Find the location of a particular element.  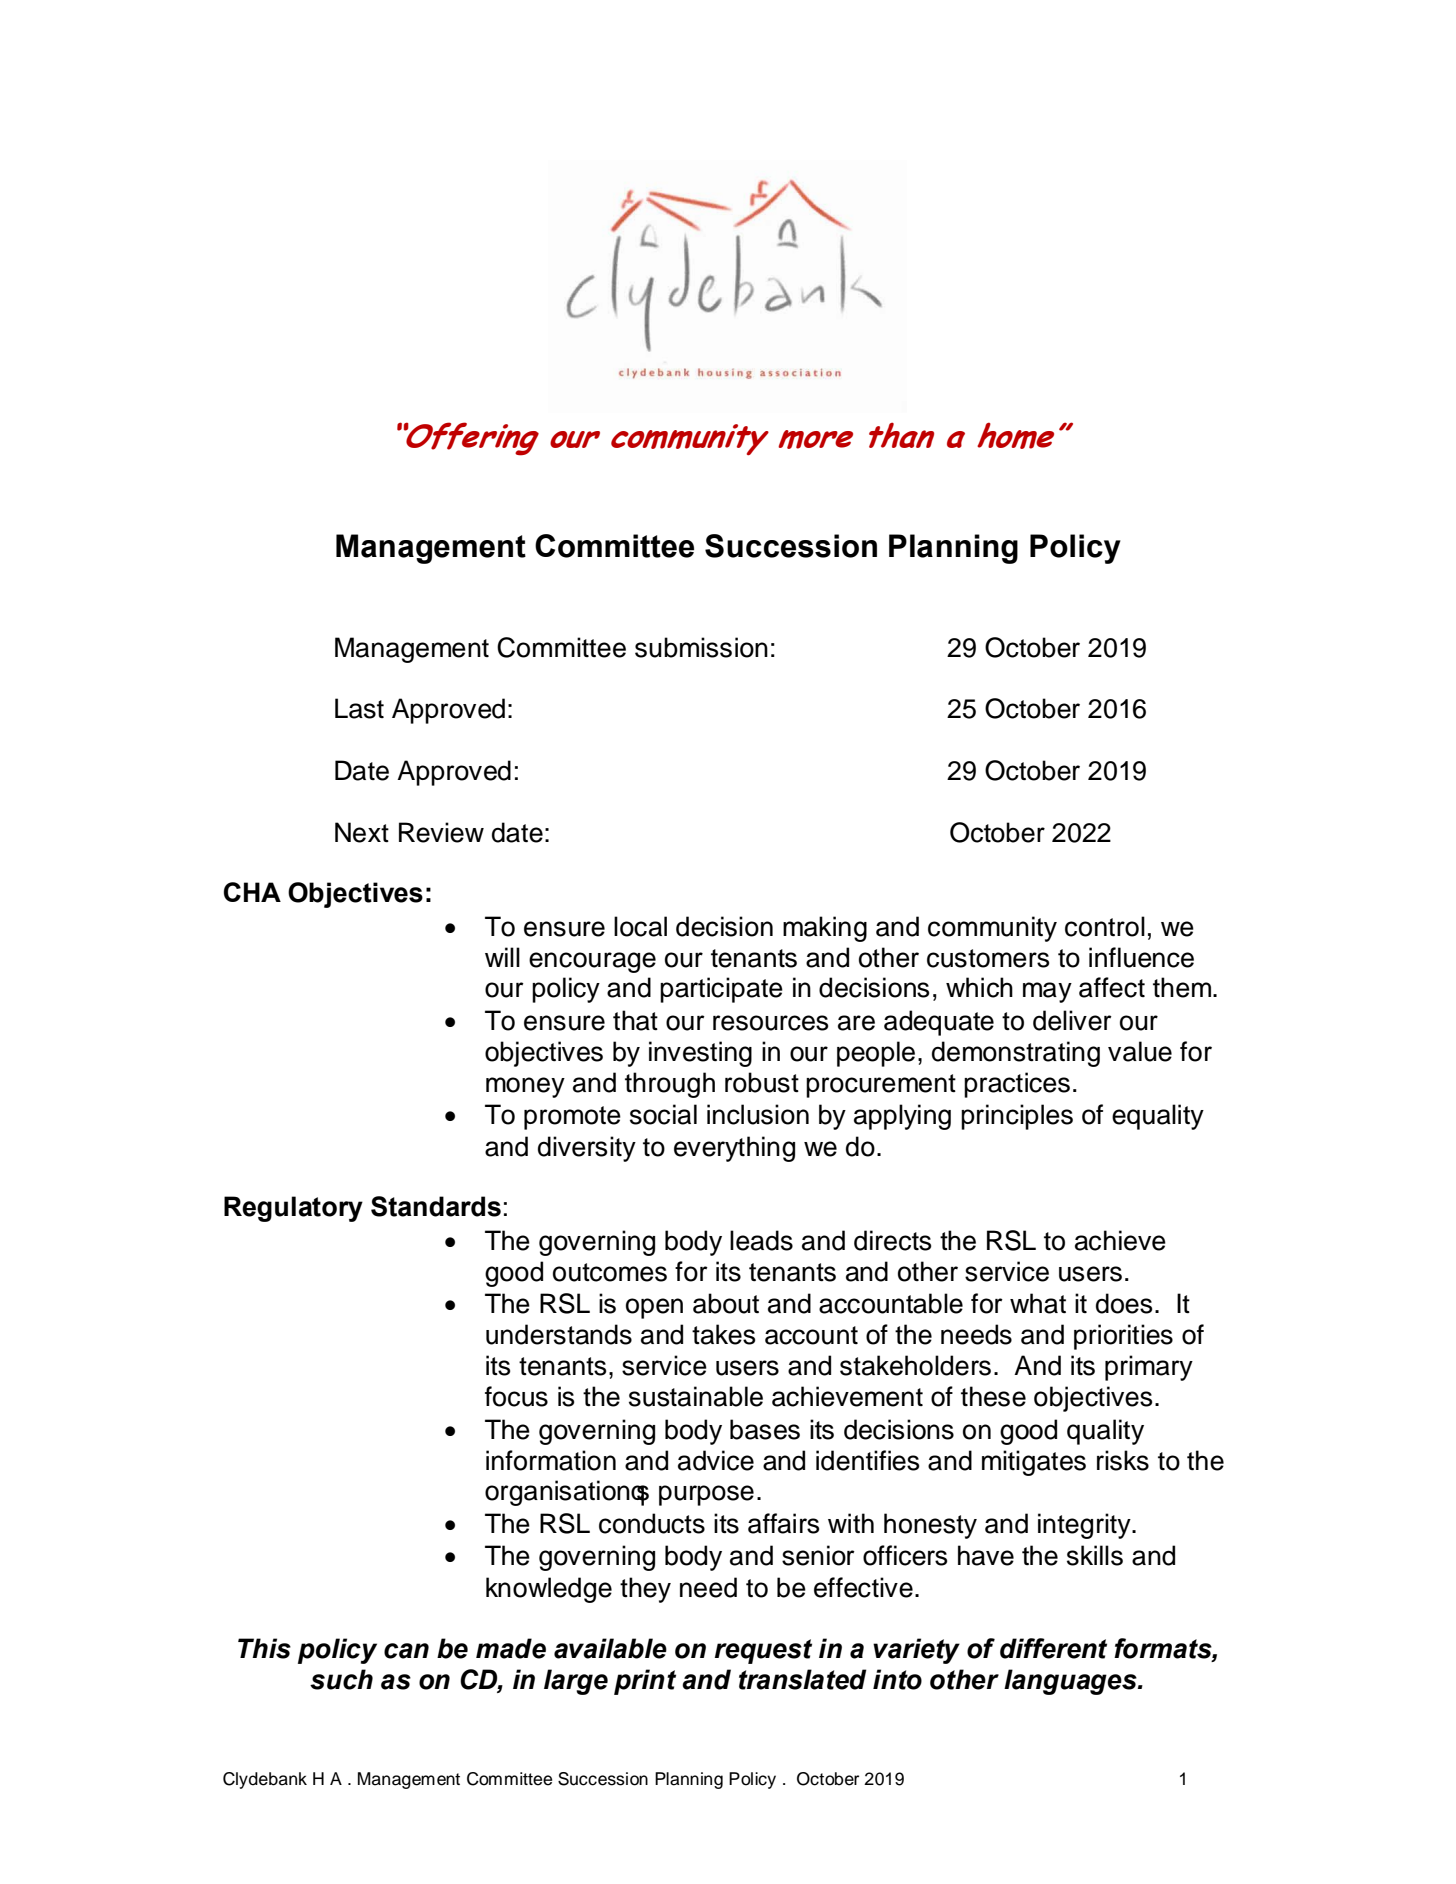

can is located at coordinates (406, 1651).
